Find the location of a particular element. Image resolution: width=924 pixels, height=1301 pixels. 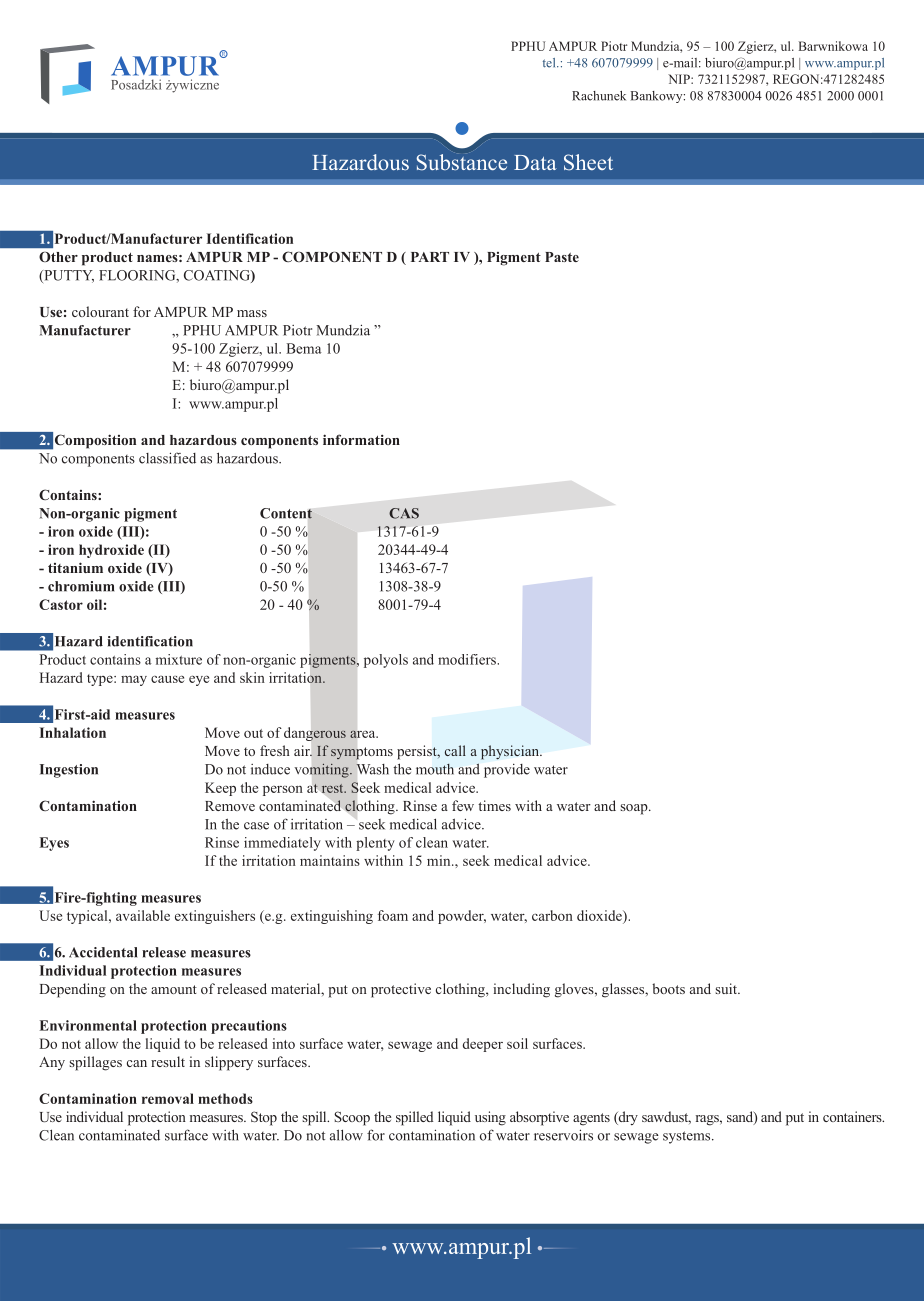

NIP is located at coordinates (680, 79).
